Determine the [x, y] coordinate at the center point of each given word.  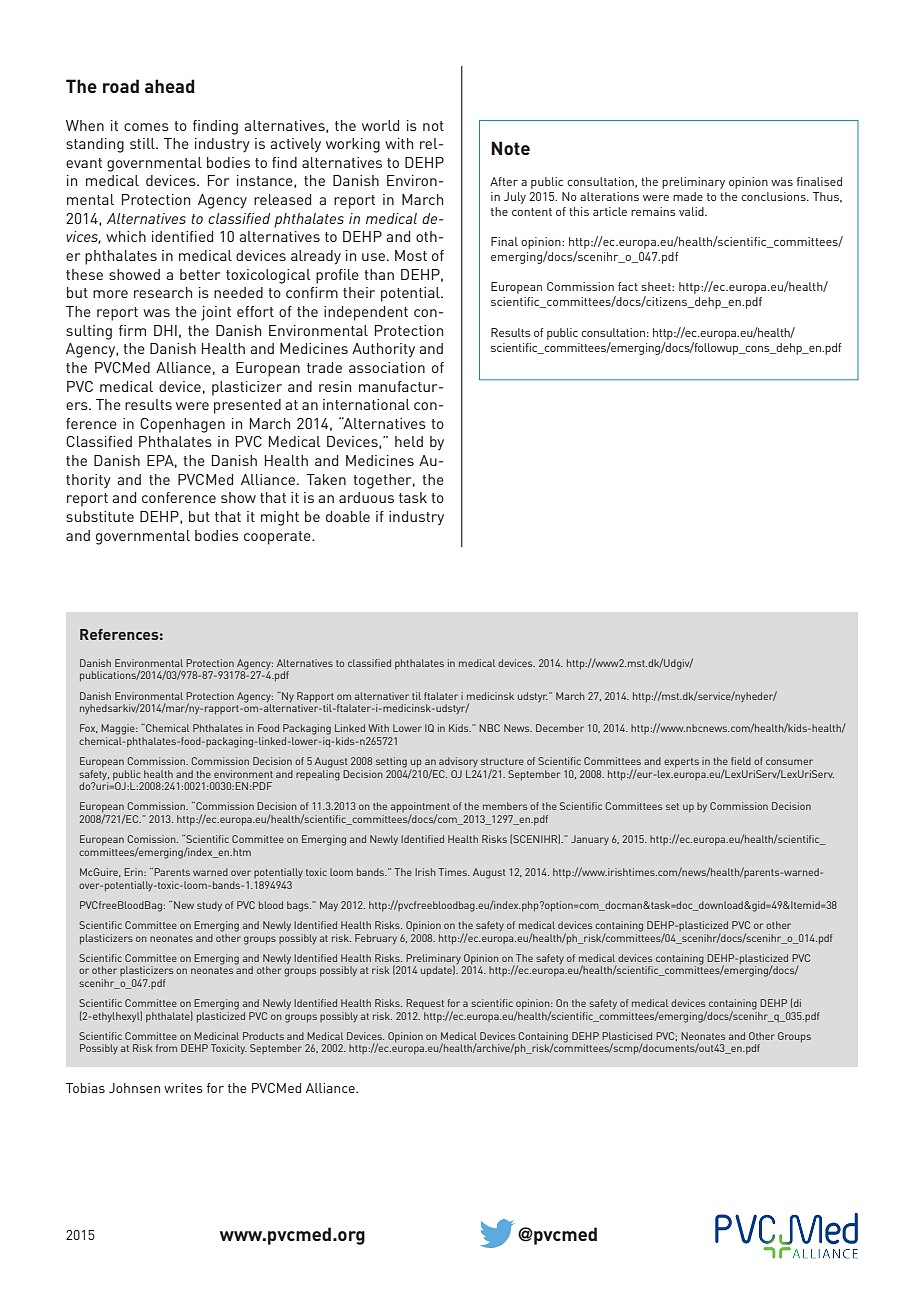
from [166, 1048]
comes [146, 127]
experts [681, 762]
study [209, 906]
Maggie [119, 729]
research [163, 292]
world [380, 125]
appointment [420, 808]
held [409, 441]
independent [366, 313]
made [688, 196]
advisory [458, 762]
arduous [366, 497]
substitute [100, 516]
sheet [657, 286]
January [590, 840]
